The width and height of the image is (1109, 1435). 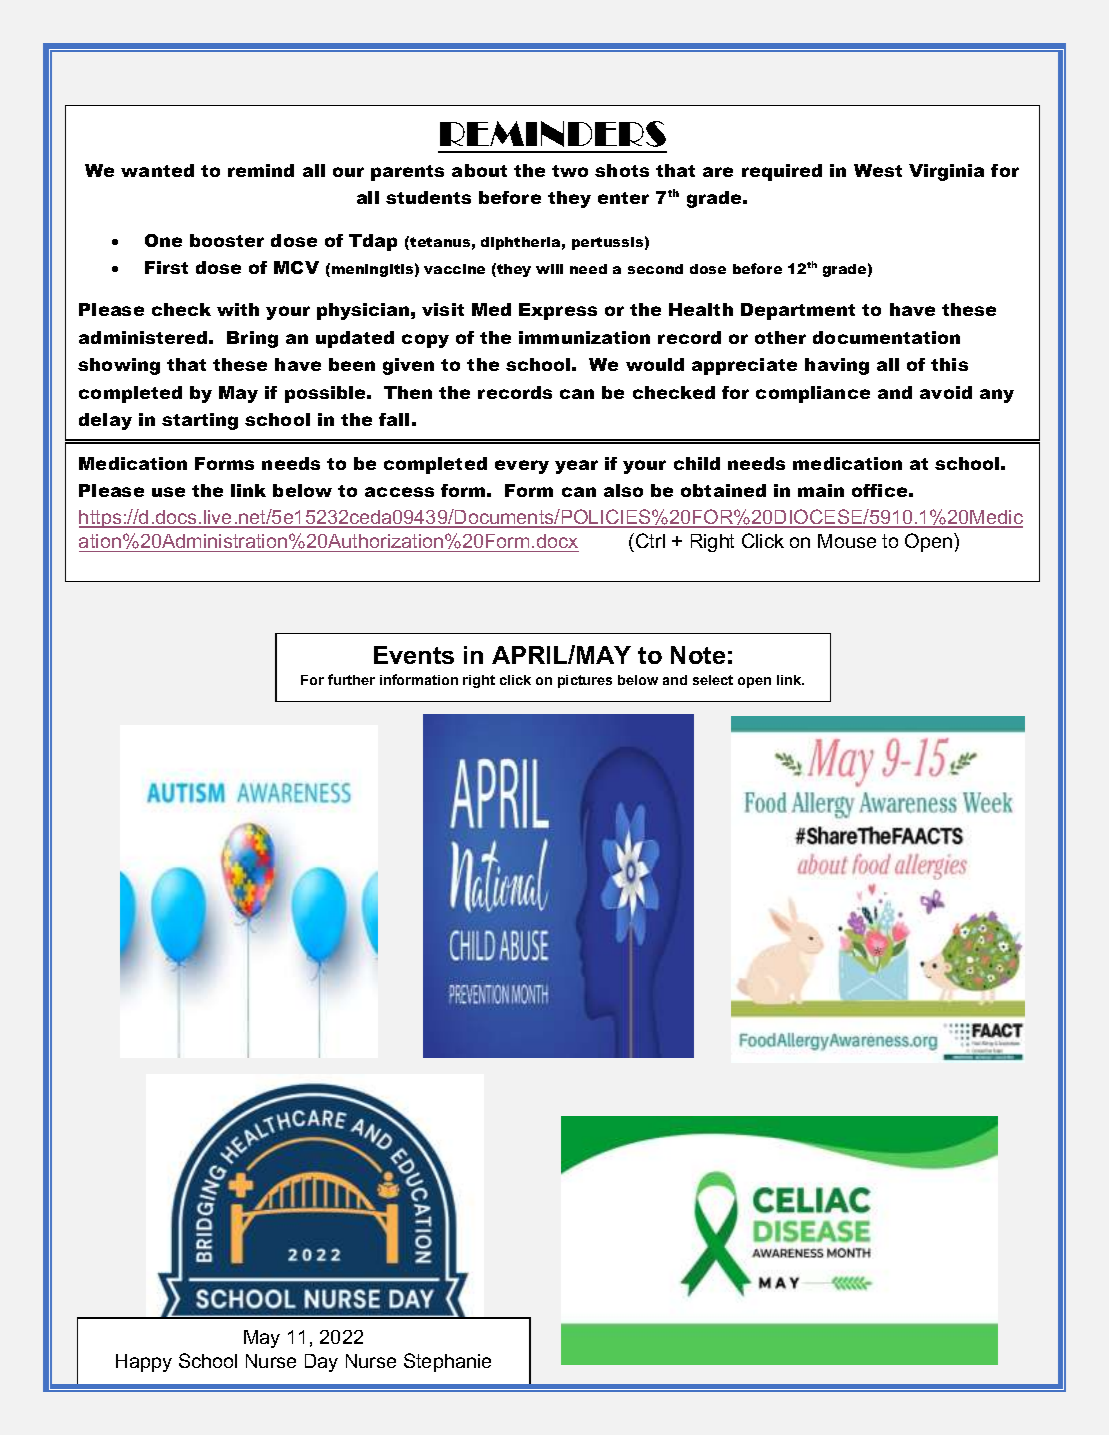 I want to click on West, so click(x=878, y=170).
